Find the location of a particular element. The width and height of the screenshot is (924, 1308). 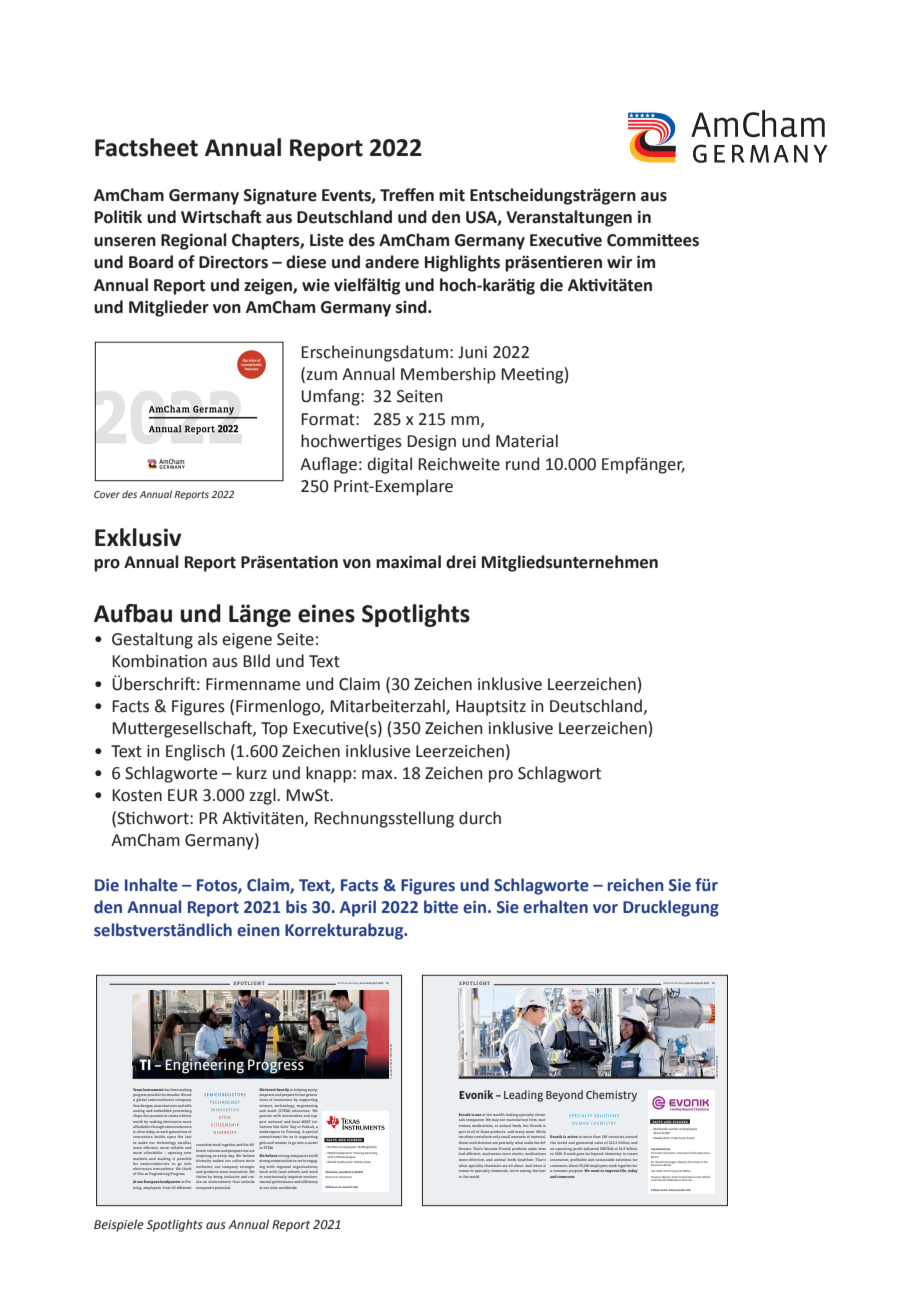

potential is located at coordinates (222, 1188).
